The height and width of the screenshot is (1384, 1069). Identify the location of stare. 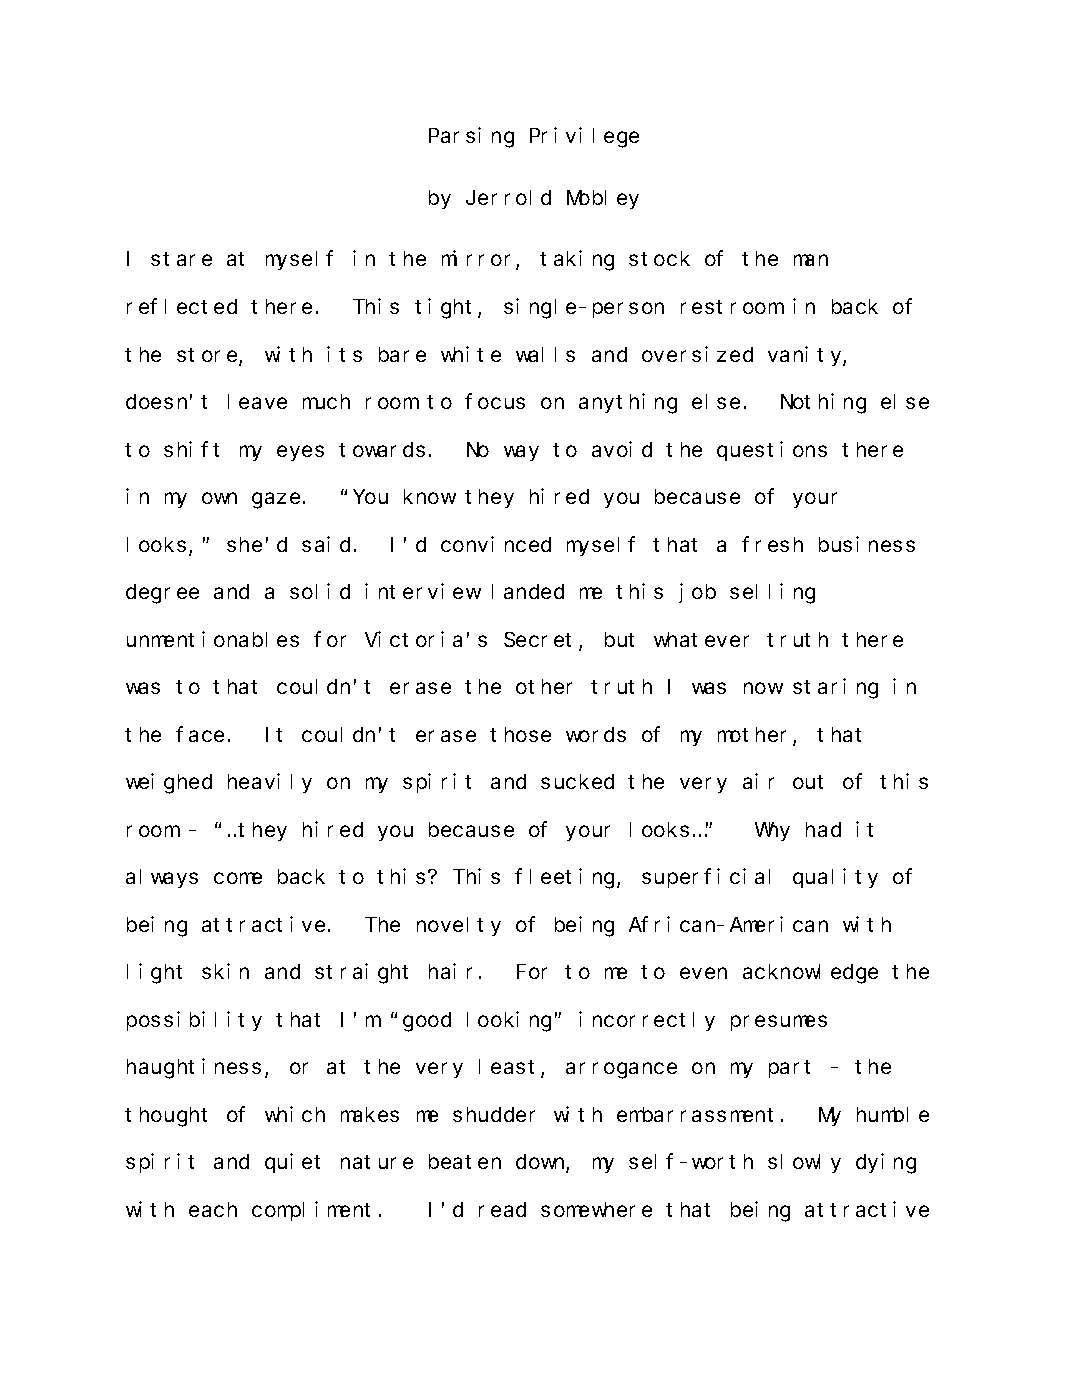
(181, 259).
